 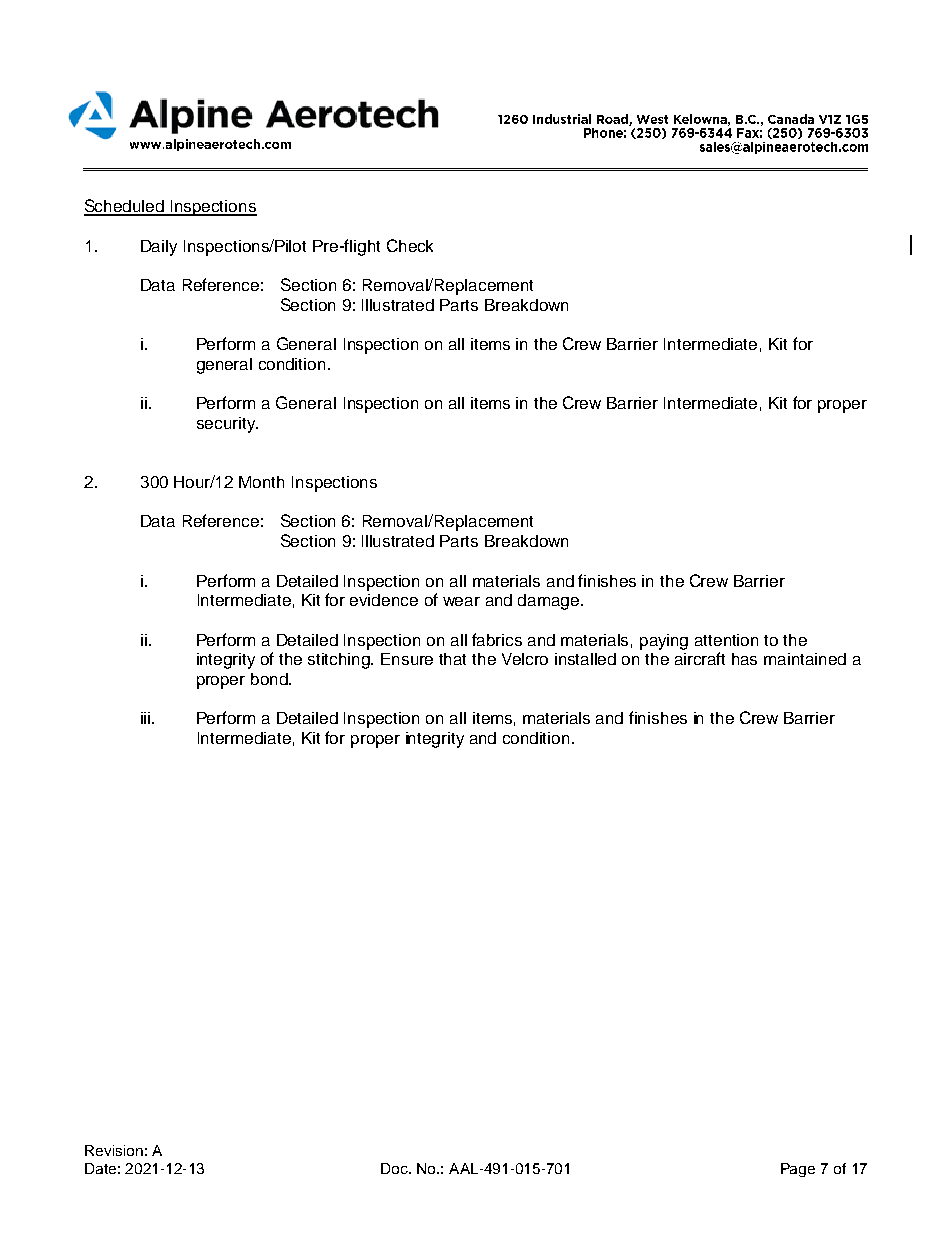 What do you see at coordinates (798, 1170) in the screenshot?
I see `Page` at bounding box center [798, 1170].
